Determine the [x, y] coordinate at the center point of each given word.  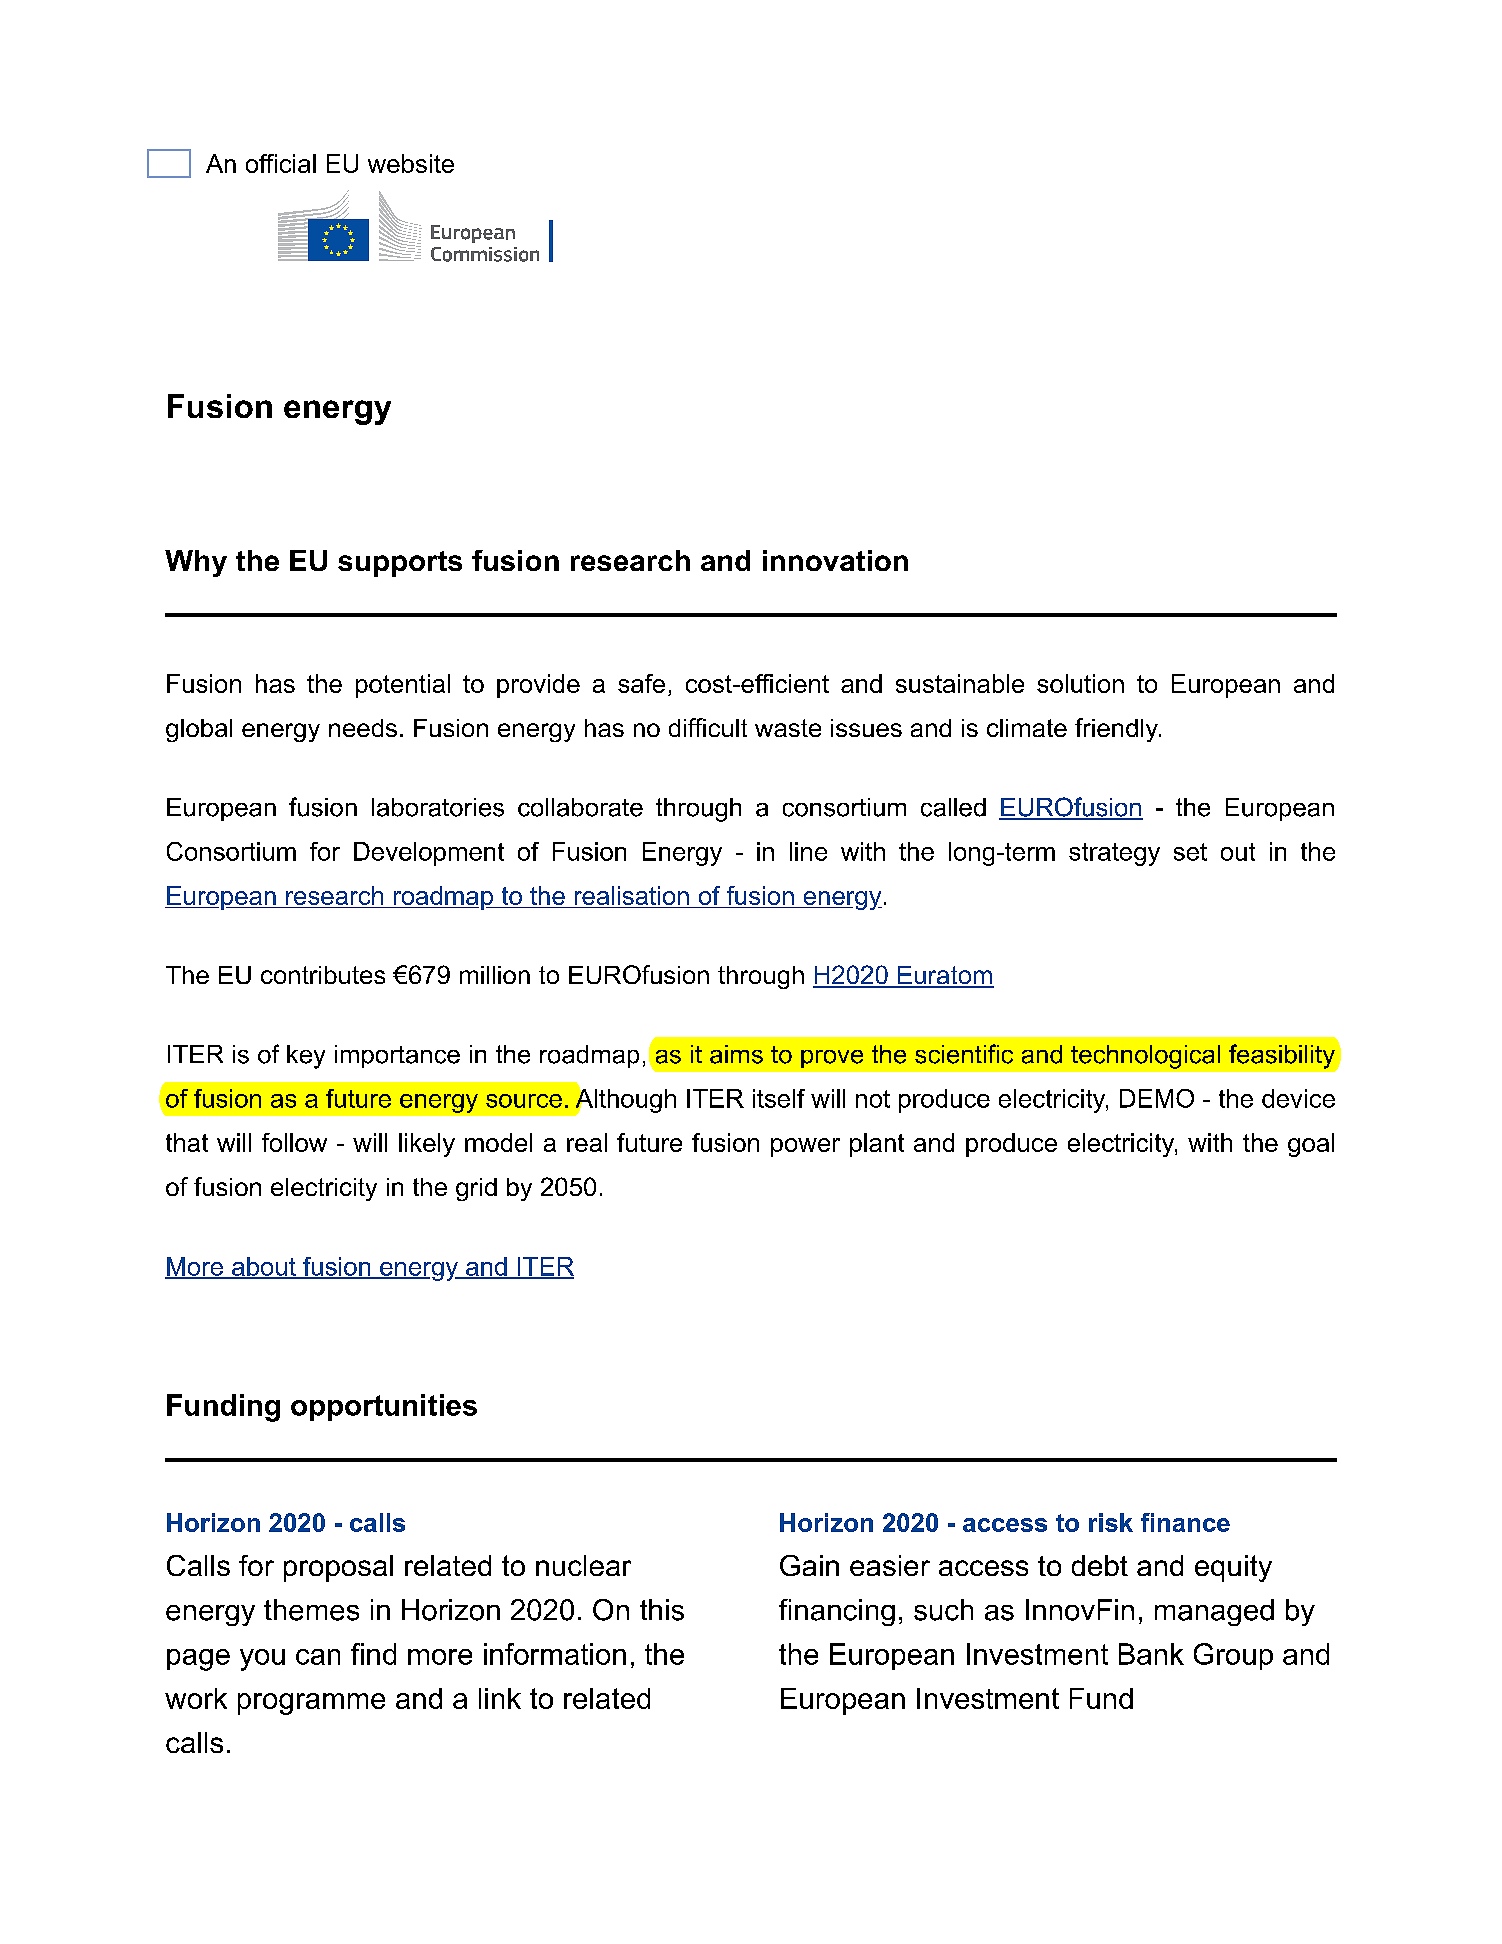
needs [363, 728]
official [281, 163]
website [411, 163]
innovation [835, 560]
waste [788, 728]
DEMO [1157, 1098]
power [805, 1147]
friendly [1117, 730]
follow [294, 1142]
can [318, 1657]
